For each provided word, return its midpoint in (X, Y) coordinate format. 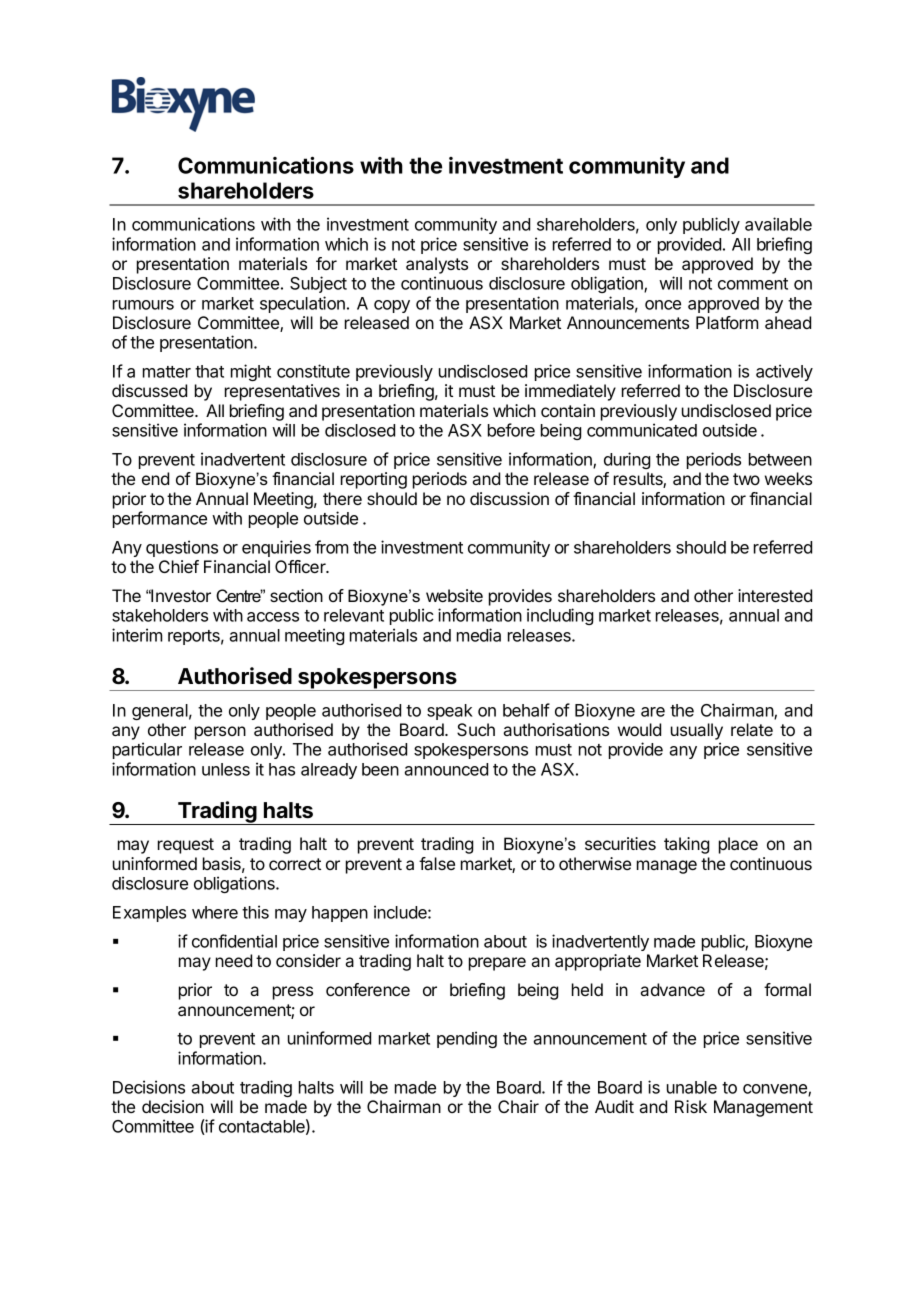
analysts (437, 265)
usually (697, 731)
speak (450, 712)
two (746, 479)
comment (753, 284)
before (511, 430)
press (293, 993)
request (186, 846)
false (437, 863)
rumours (143, 305)
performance (160, 519)
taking (686, 845)
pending (467, 1039)
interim (137, 635)
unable (692, 1087)
